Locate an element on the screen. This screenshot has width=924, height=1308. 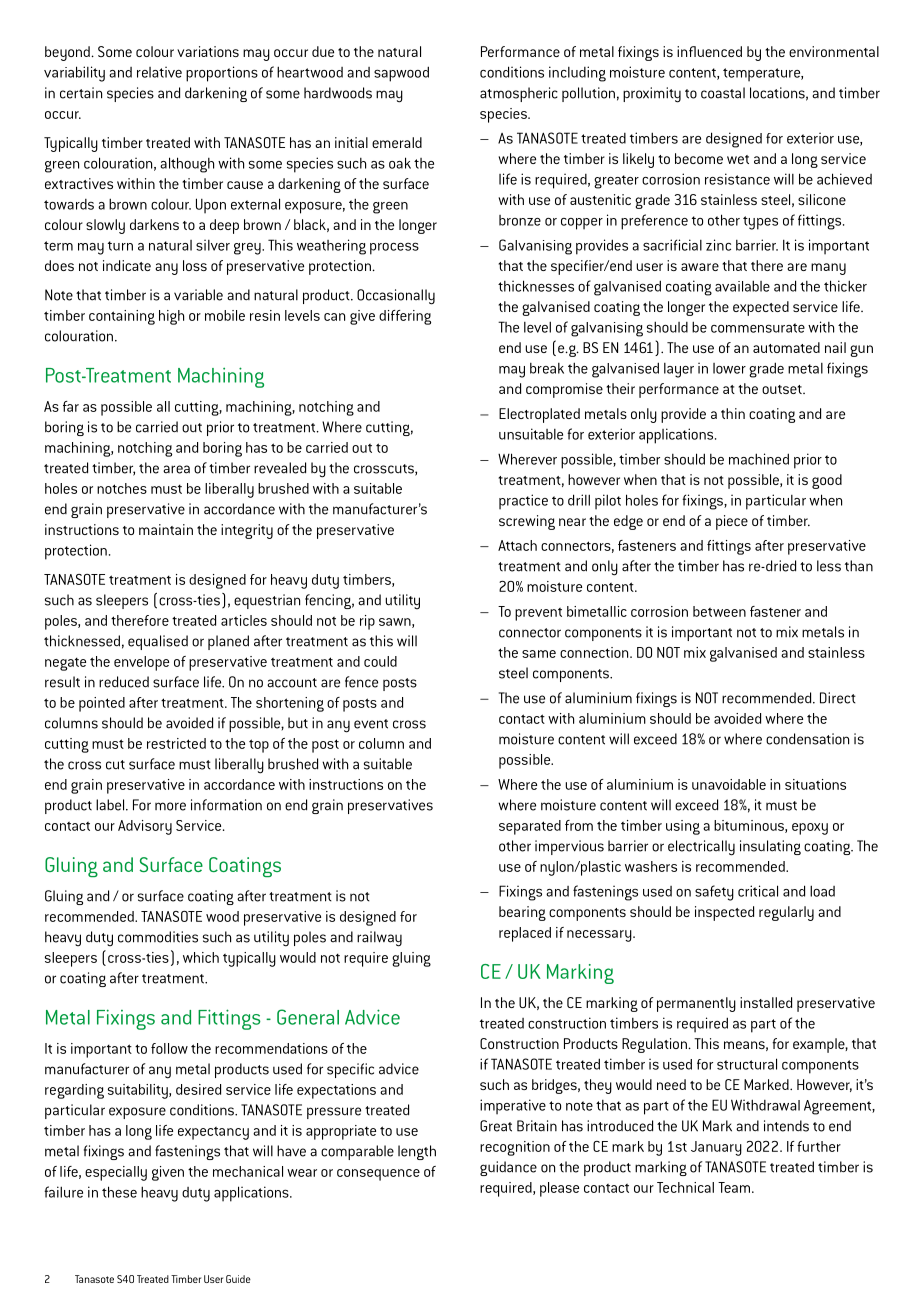
coastal is located at coordinates (723, 93).
